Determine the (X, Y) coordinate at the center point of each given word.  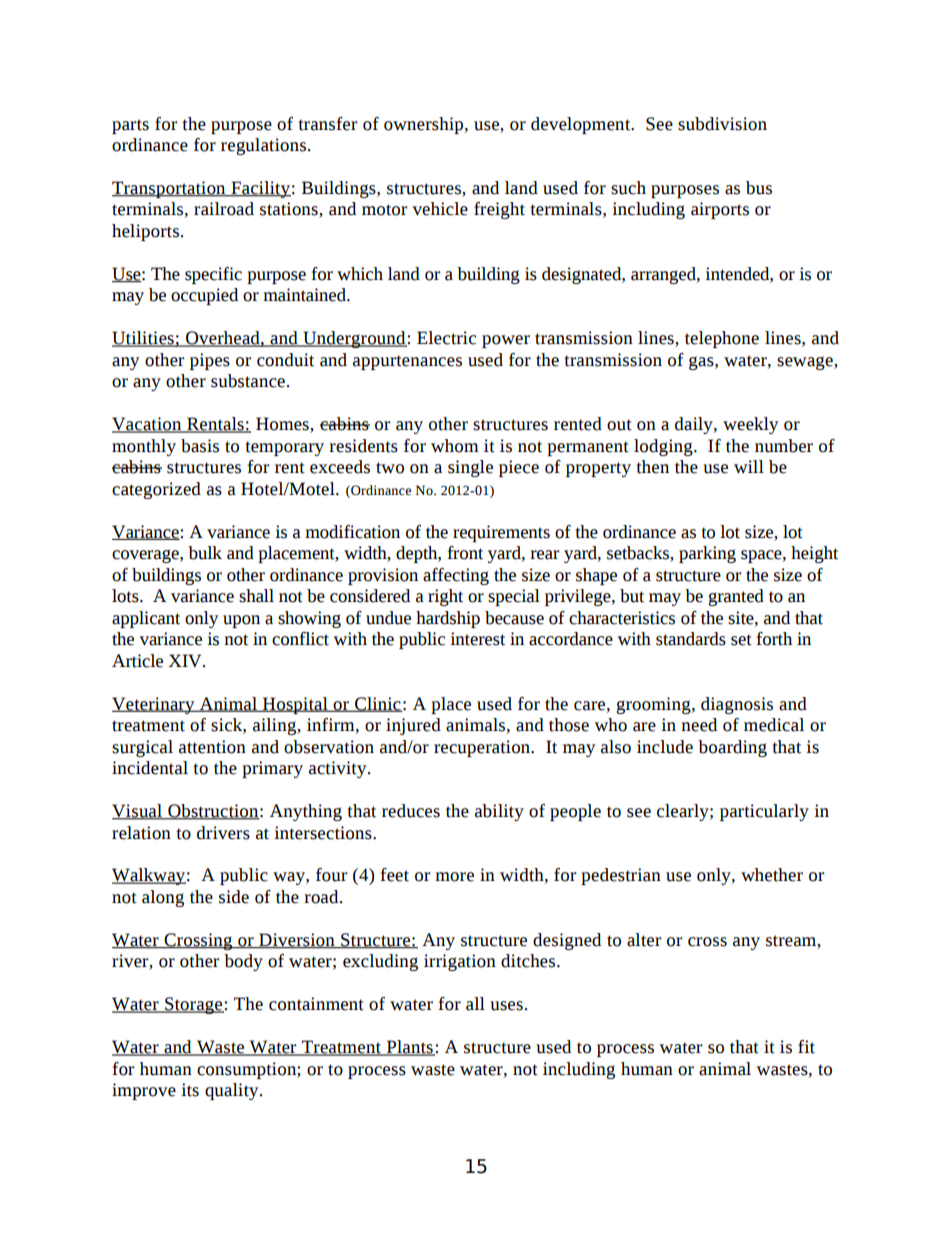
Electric (446, 338)
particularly (764, 812)
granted (736, 597)
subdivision (722, 124)
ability (499, 812)
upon (241, 621)
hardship (448, 619)
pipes (210, 361)
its (190, 1090)
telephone (722, 339)
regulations (263, 146)
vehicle (440, 209)
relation (141, 833)
